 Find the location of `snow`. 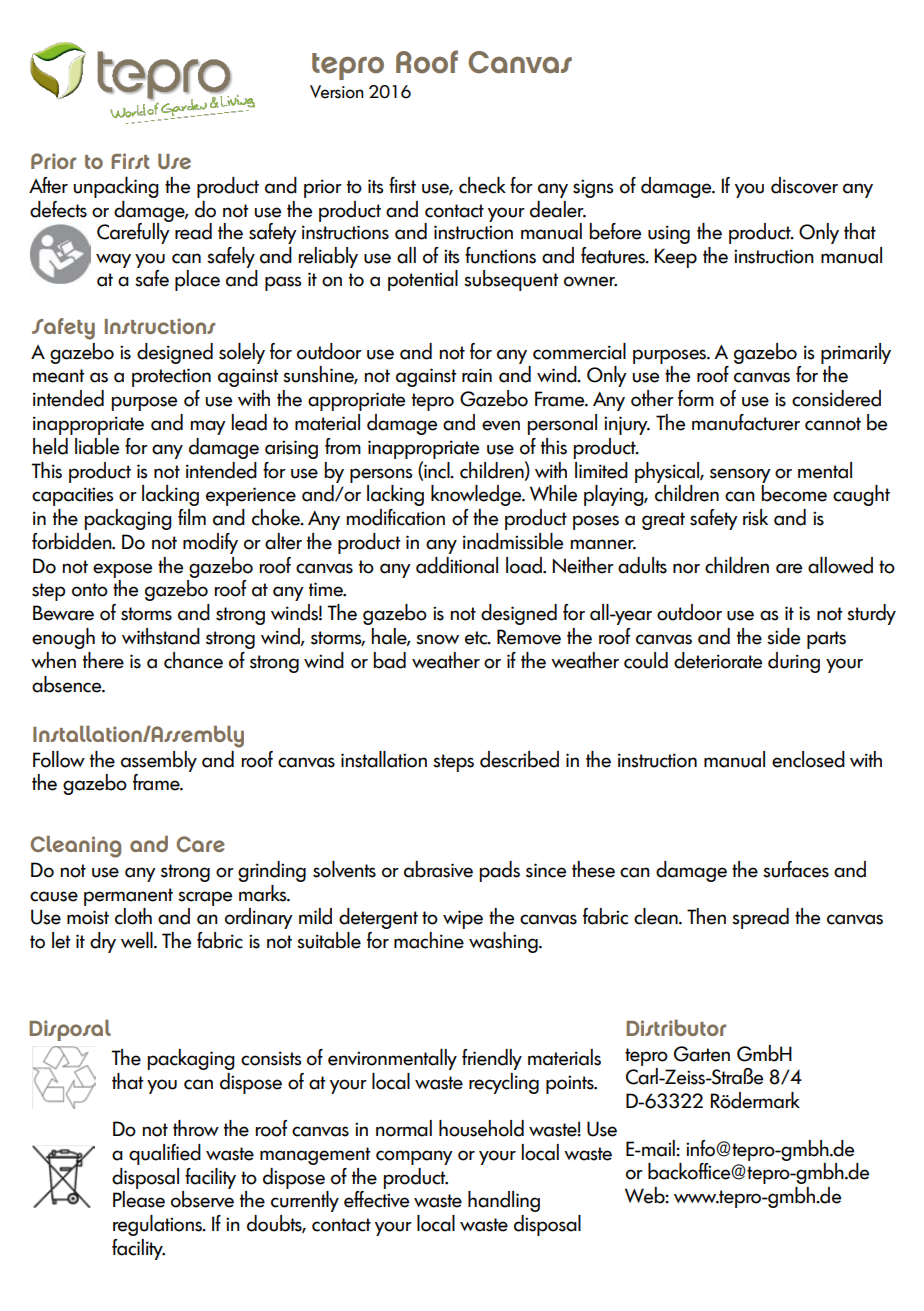

snow is located at coordinates (437, 639).
